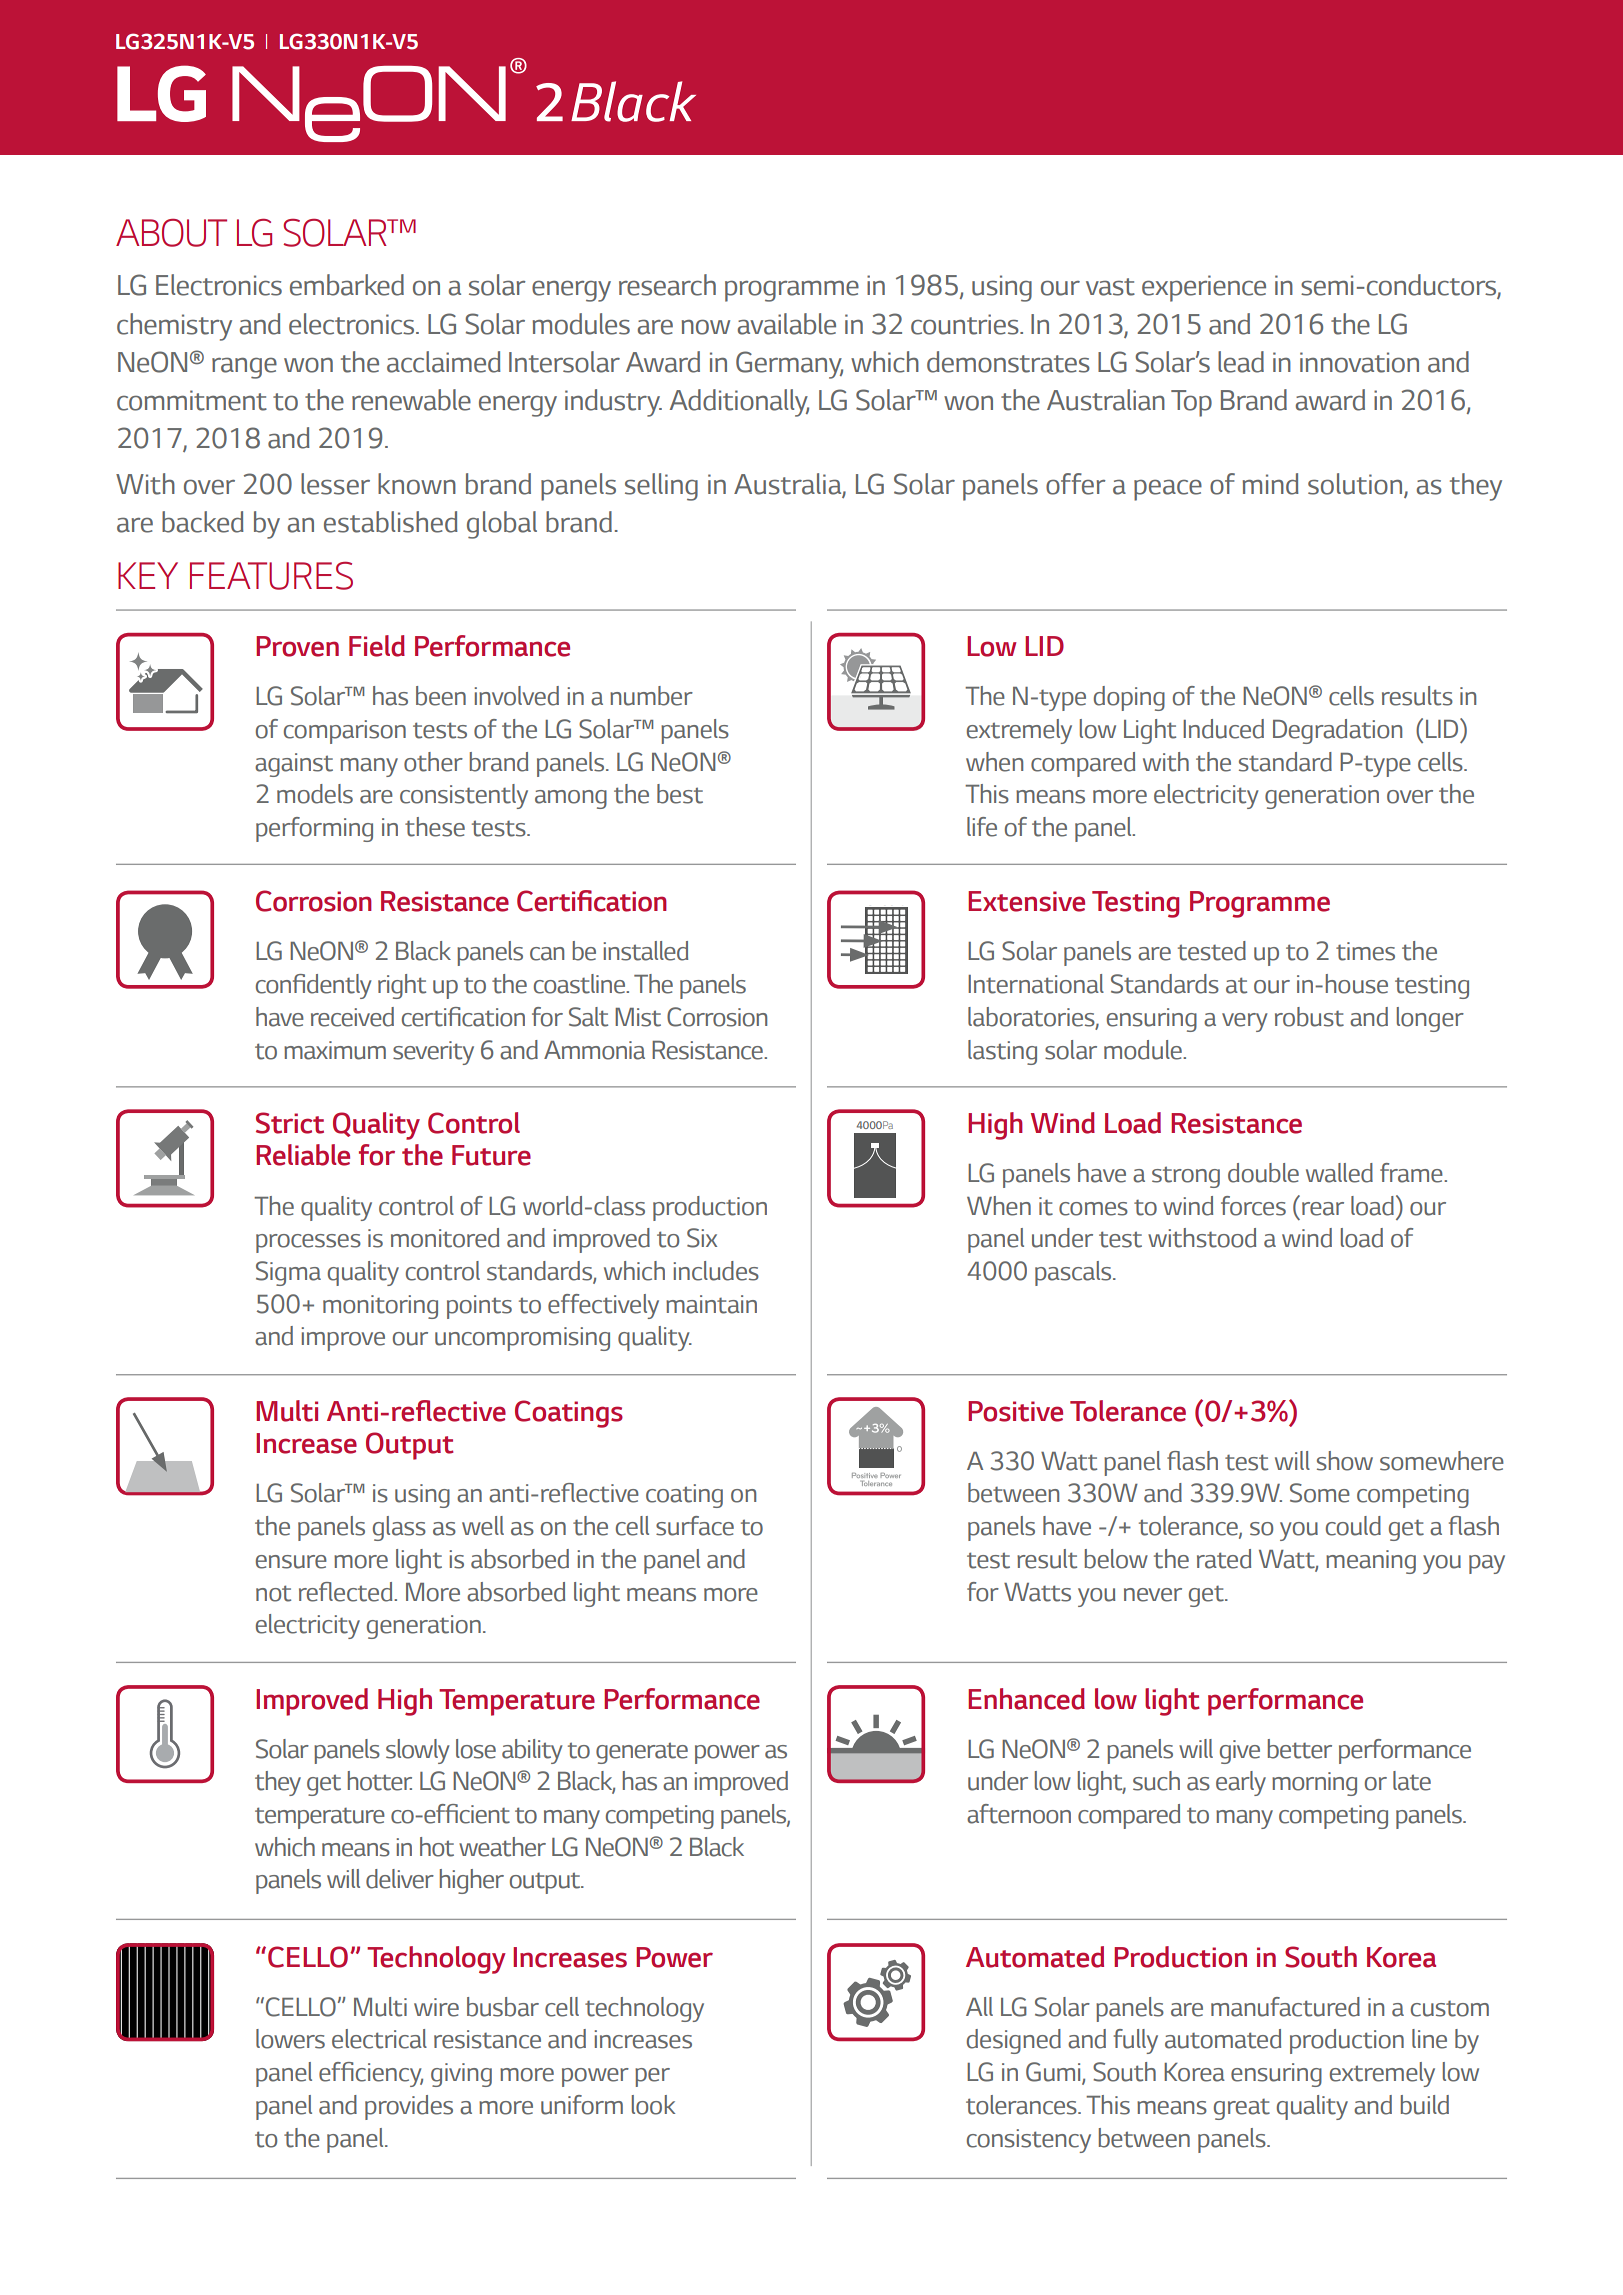 This image has height=2295, width=1623. Describe the element at coordinates (1359, 362) in the image. I see `innovation` at that location.
